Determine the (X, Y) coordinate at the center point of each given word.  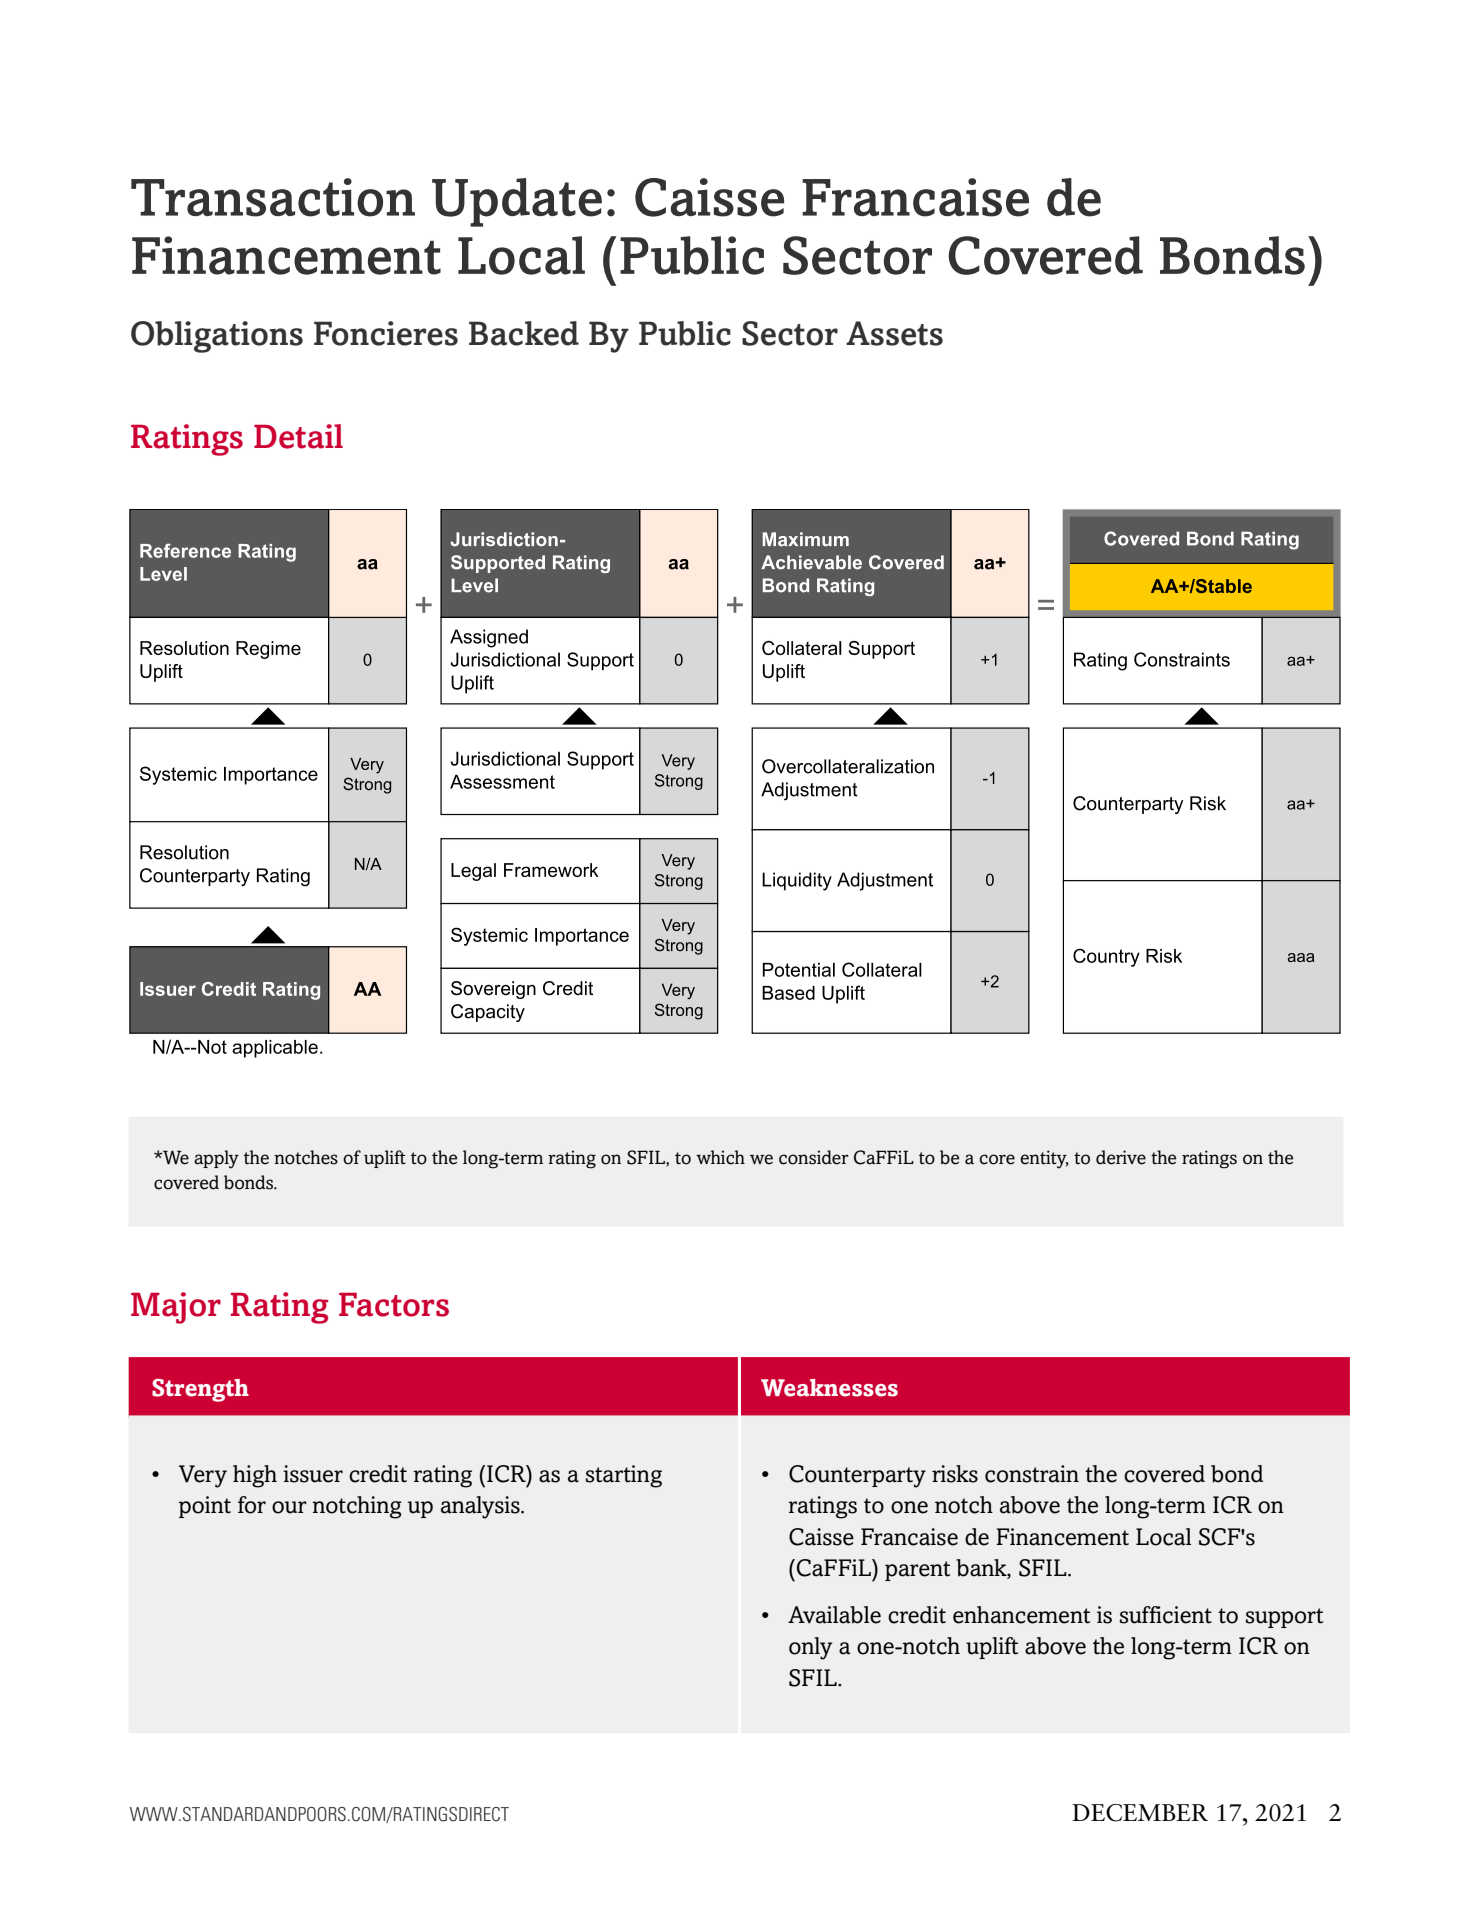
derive (1121, 1157)
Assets (894, 333)
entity (1044, 1159)
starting (624, 1476)
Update (517, 202)
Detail (298, 436)
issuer (313, 1474)
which (720, 1157)
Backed (524, 333)
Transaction (273, 197)
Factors (394, 1305)
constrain (1032, 1474)
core (997, 1159)
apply (216, 1159)
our (289, 1507)
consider (814, 1157)
